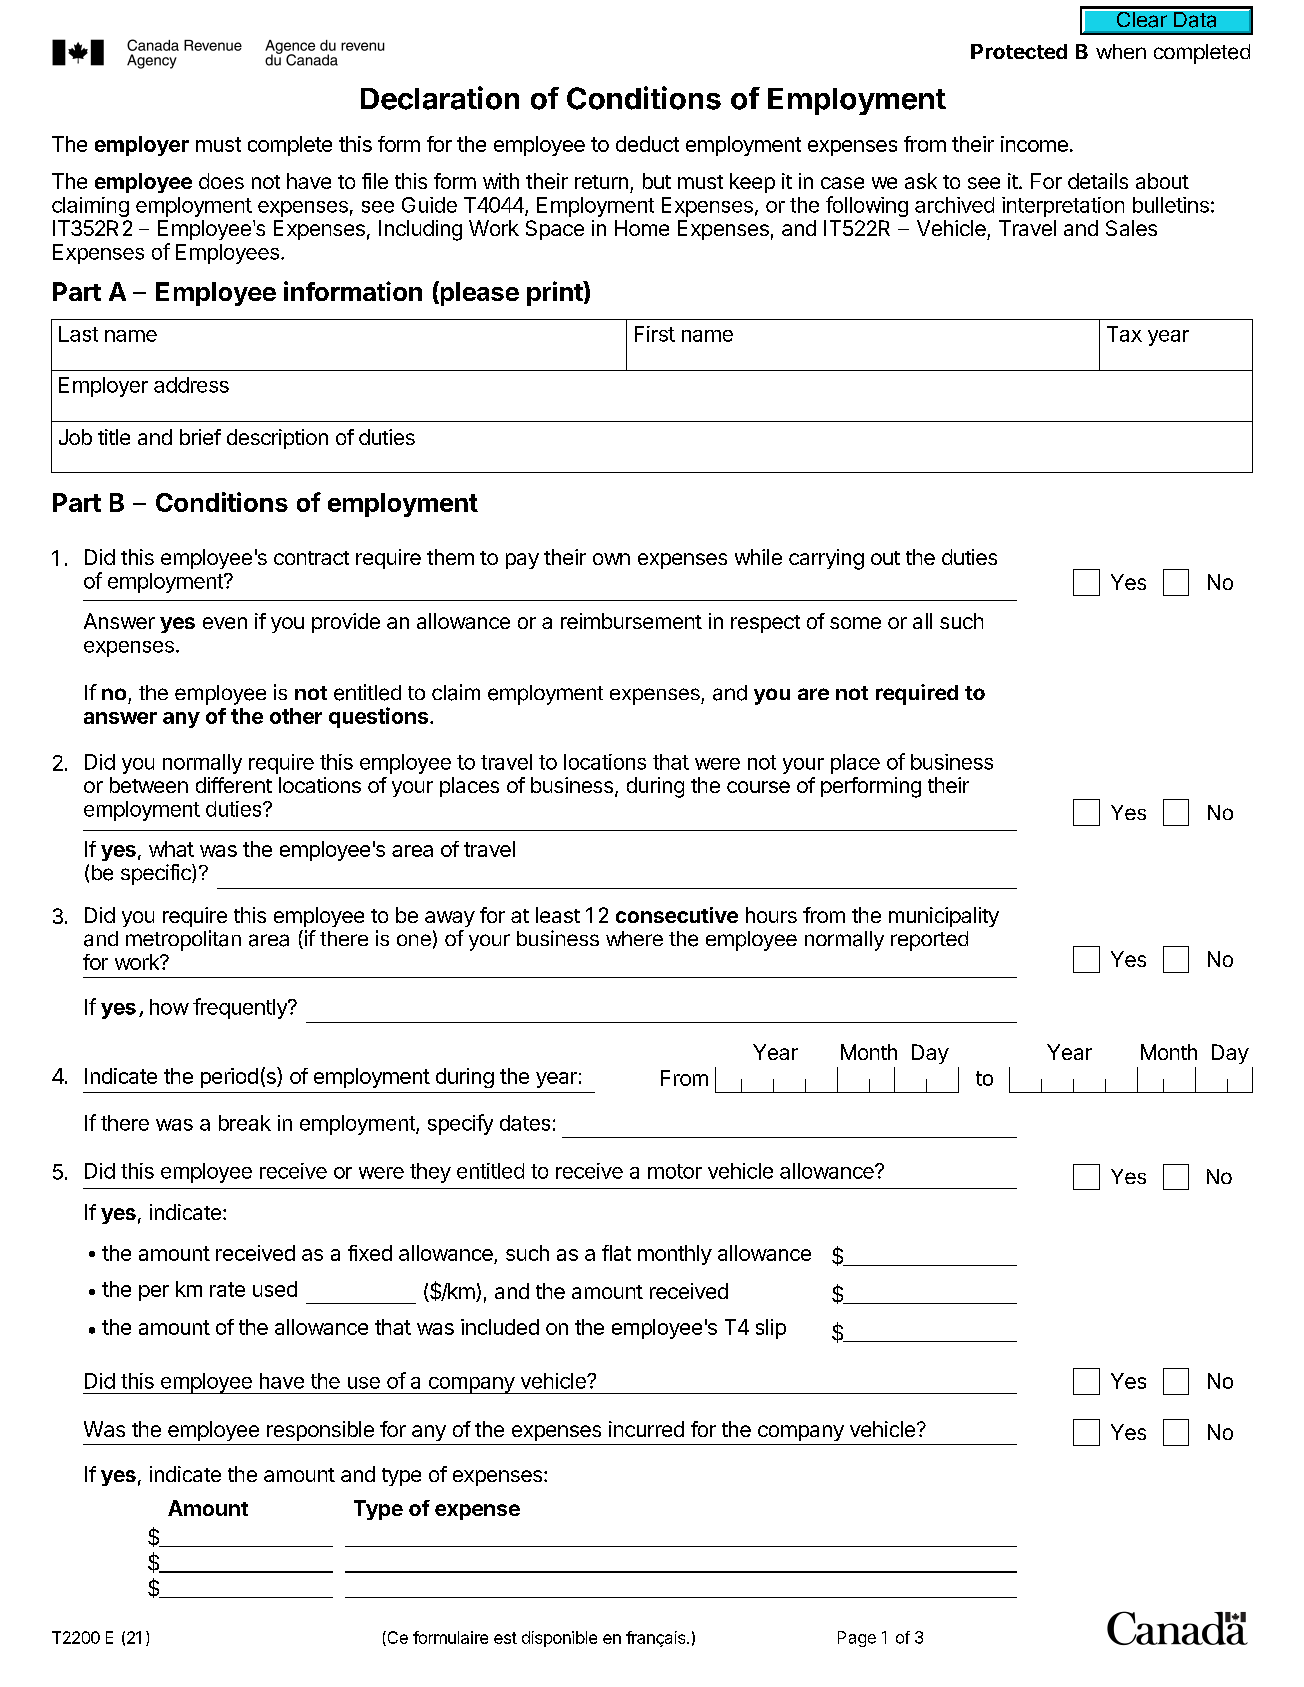 The image size is (1304, 1687). Describe the element at coordinates (631, 621) in the screenshot. I see `reimbursement` at that location.
